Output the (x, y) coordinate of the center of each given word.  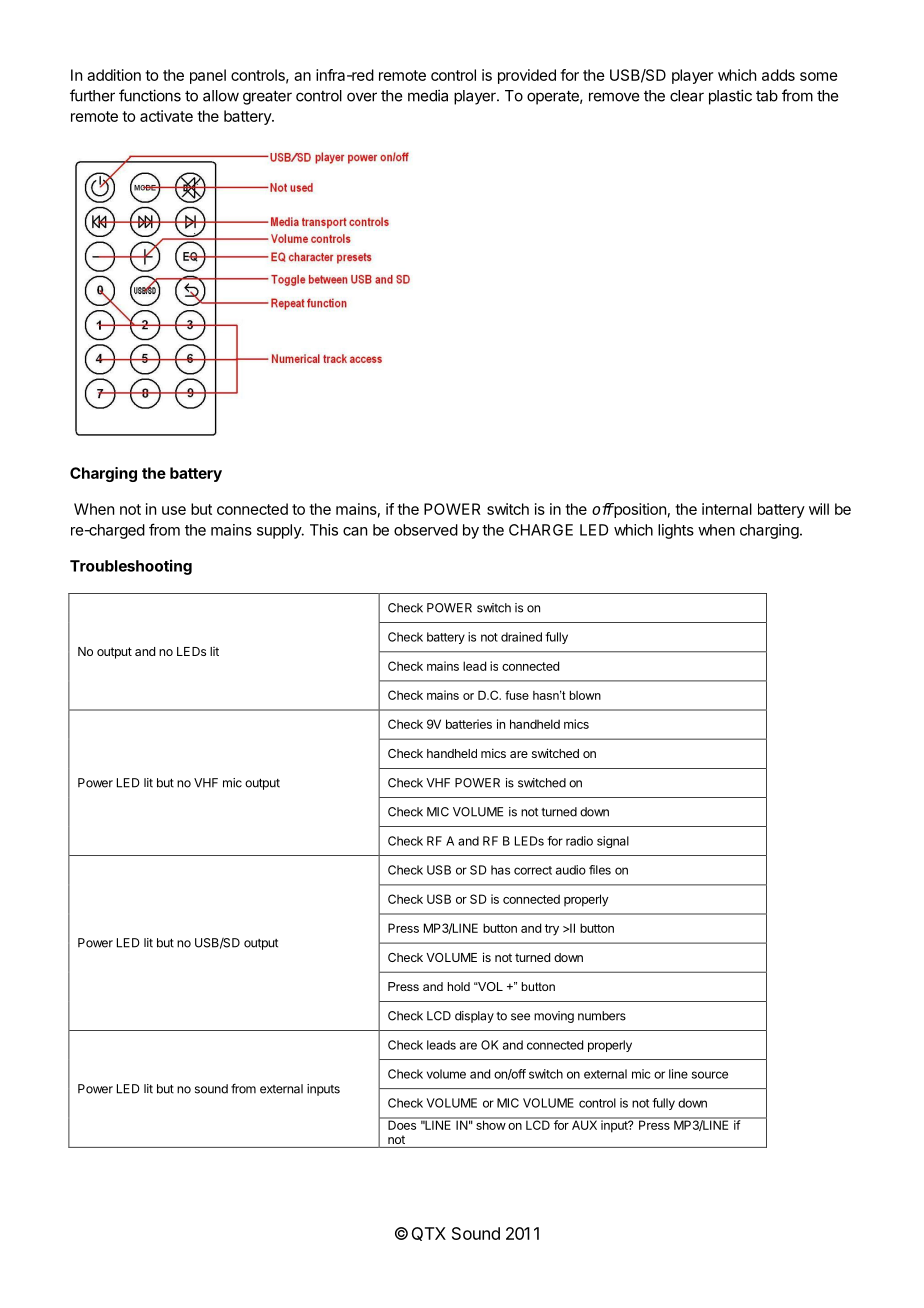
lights (676, 531)
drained (521, 637)
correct (533, 870)
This (324, 530)
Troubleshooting (131, 567)
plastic (730, 97)
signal (613, 842)
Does (402, 1124)
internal (727, 509)
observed (426, 530)
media (428, 95)
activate (166, 116)
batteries (469, 724)
